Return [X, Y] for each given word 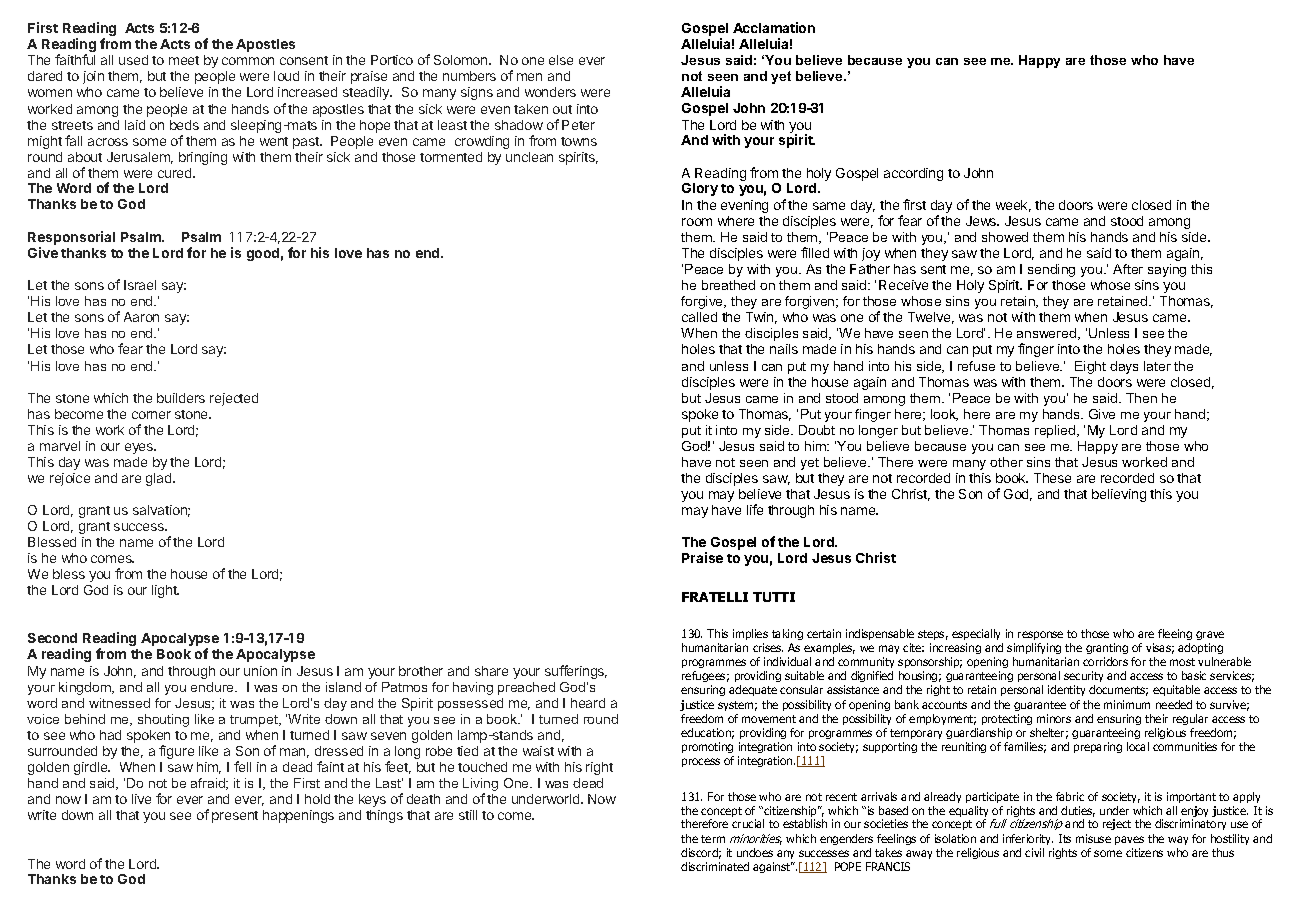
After [1128, 269]
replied [1056, 431]
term [713, 839]
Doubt [817, 430]
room [697, 222]
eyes [140, 448]
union [260, 671]
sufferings [576, 672]
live [141, 799]
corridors [1105, 661]
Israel [140, 285]
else [561, 60]
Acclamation [774, 27]
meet [184, 60]
